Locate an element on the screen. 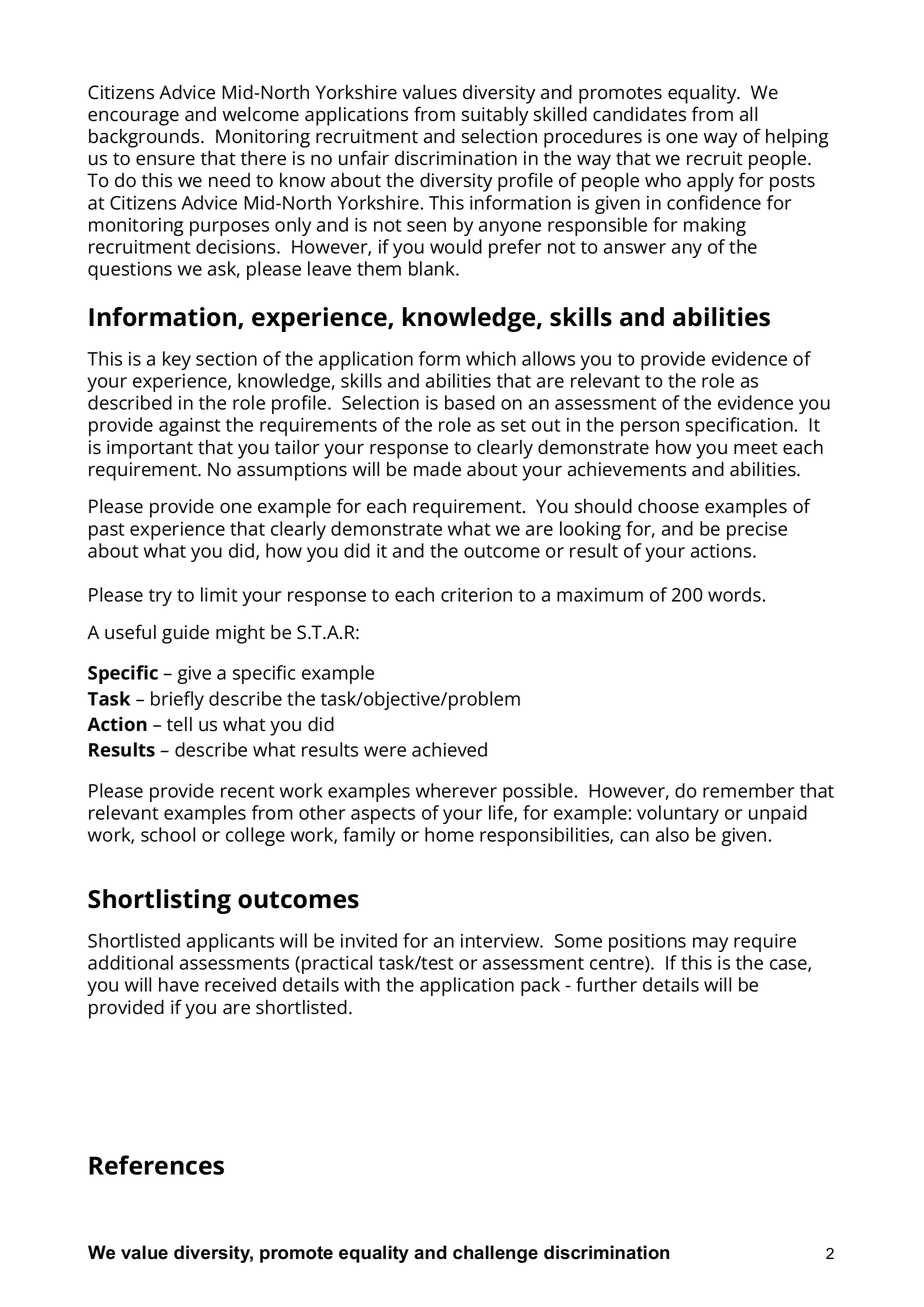  ensure is located at coordinates (165, 160).
